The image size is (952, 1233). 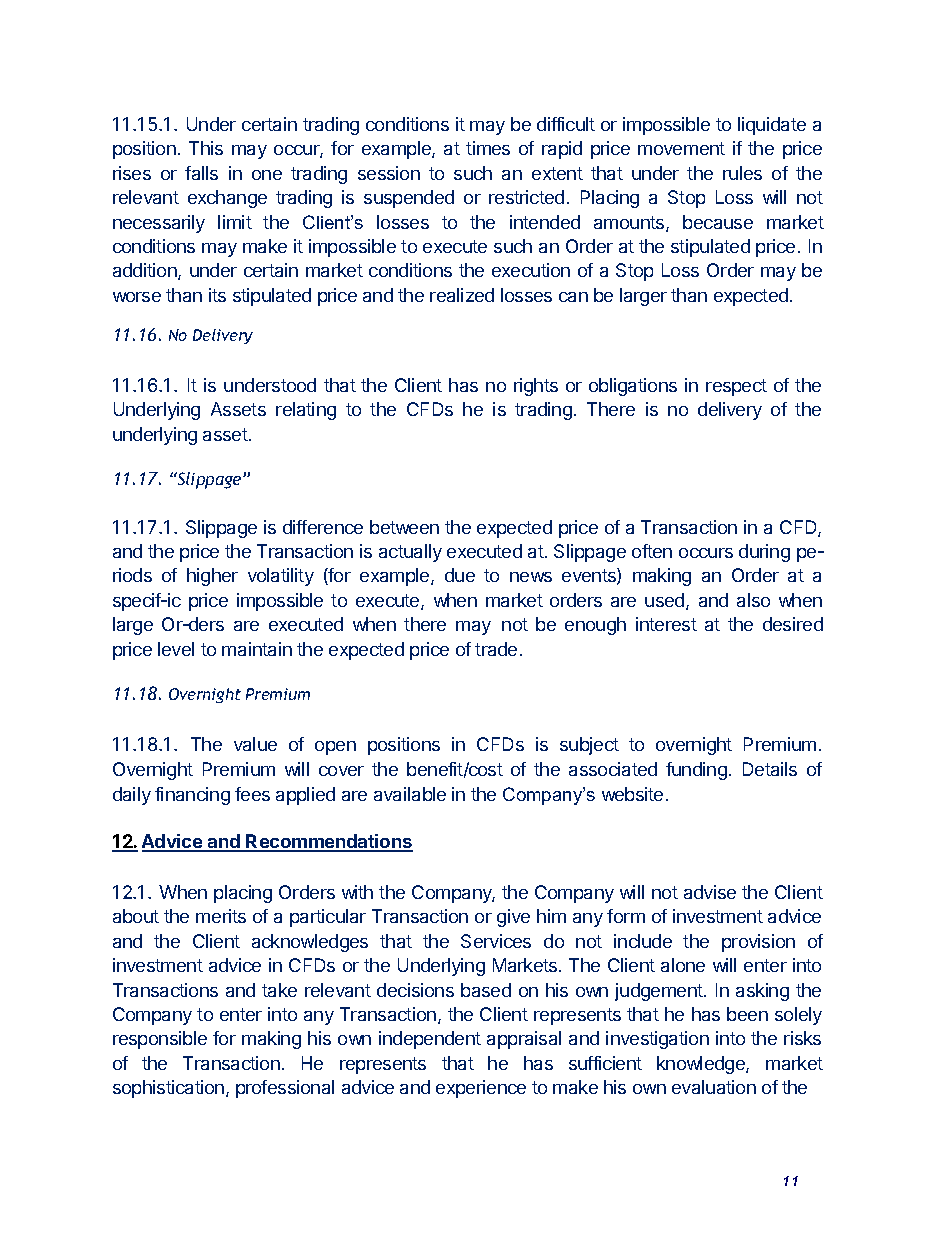 I want to click on available, so click(x=410, y=794).
